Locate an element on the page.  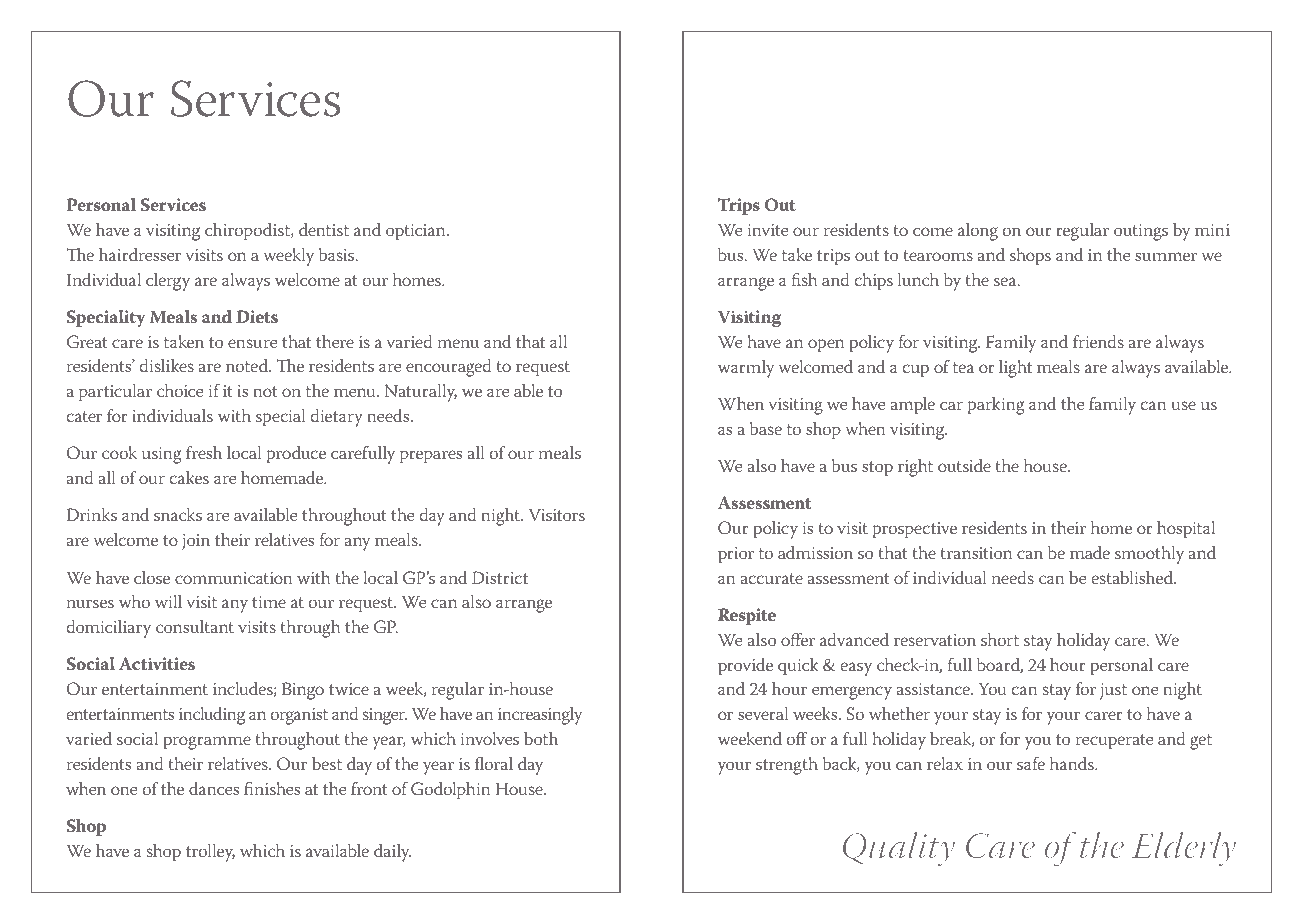
prior is located at coordinates (736, 555).
